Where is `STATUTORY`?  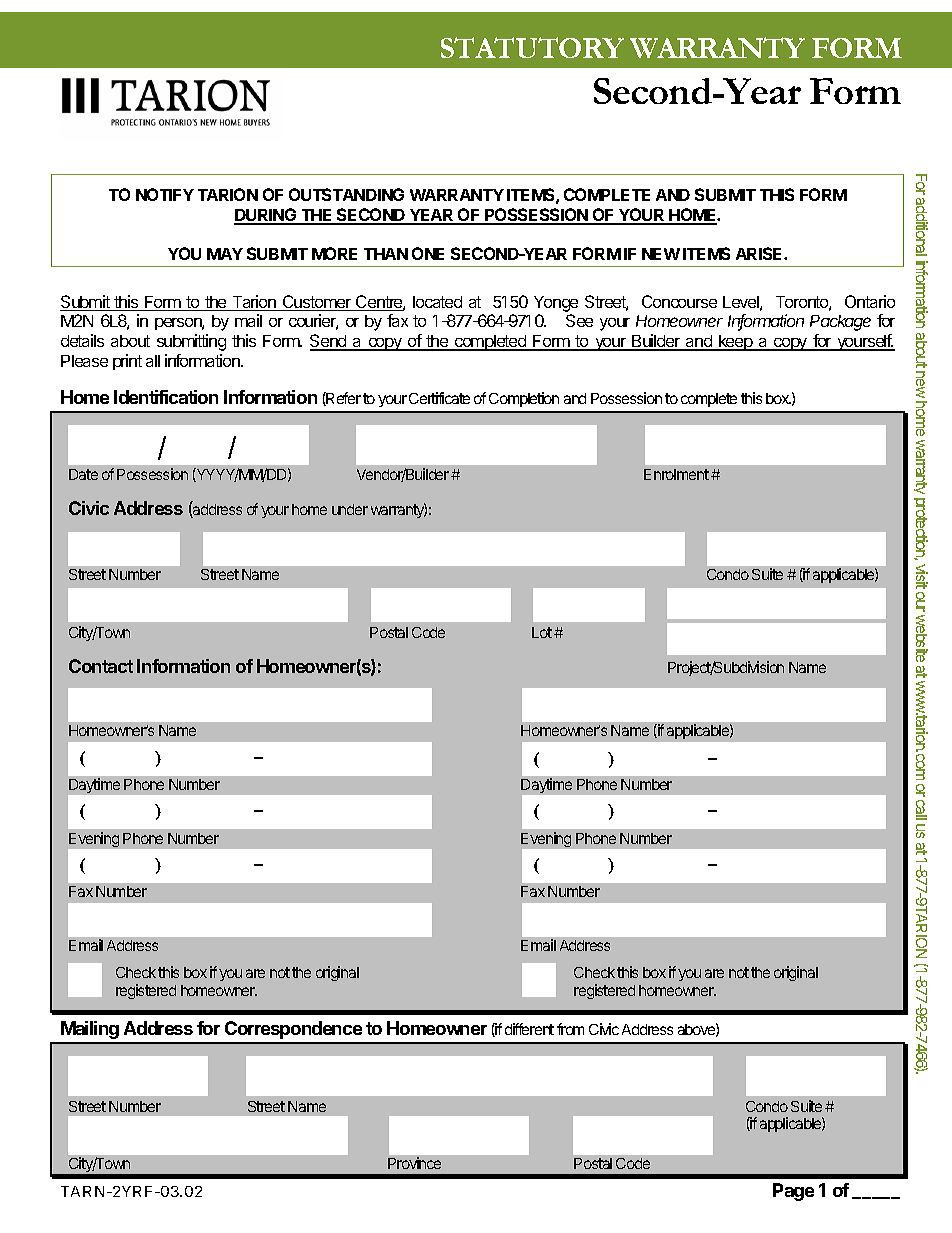 STATUTORY is located at coordinates (532, 47).
